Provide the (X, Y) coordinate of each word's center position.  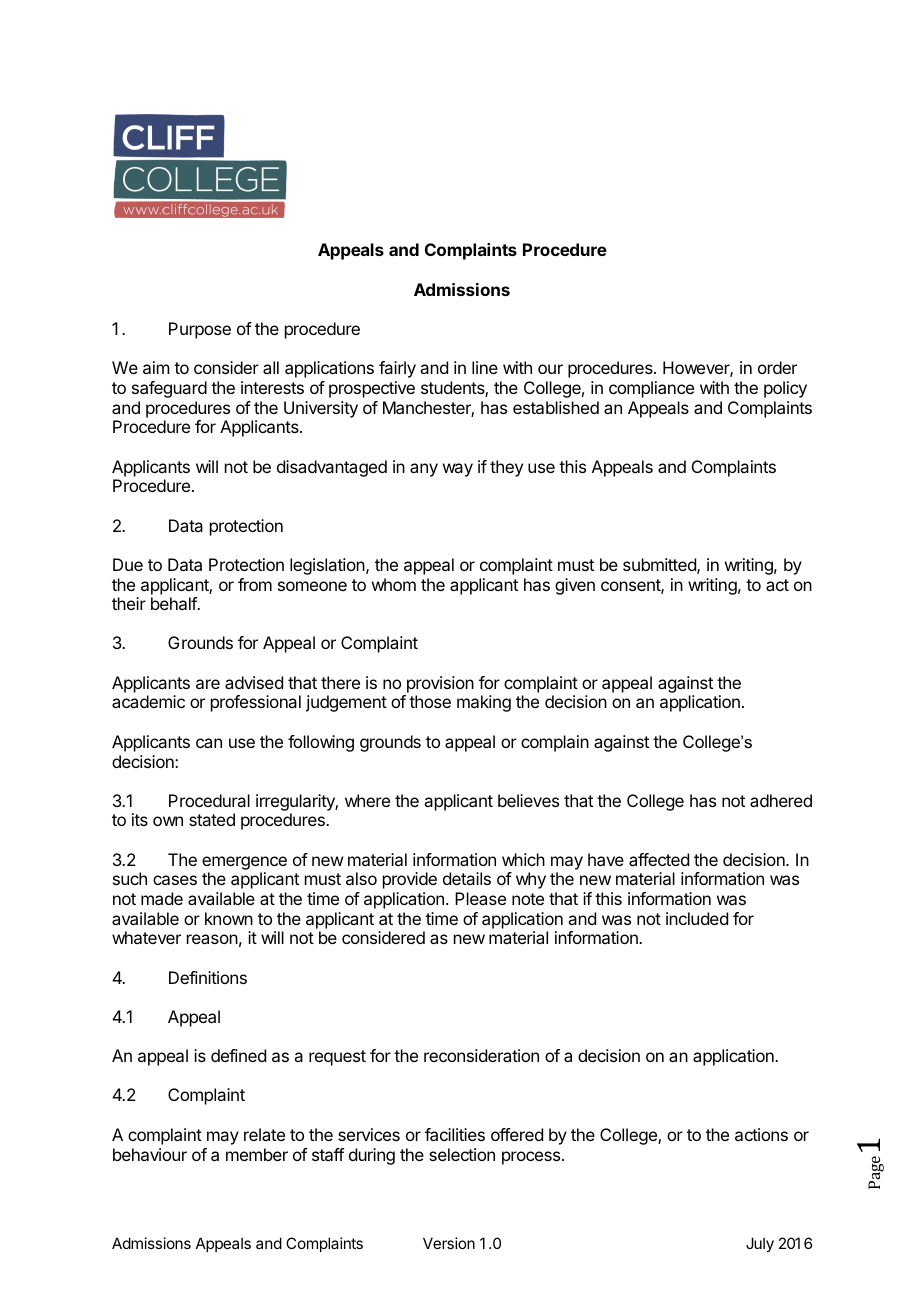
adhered (781, 800)
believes (528, 800)
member (257, 1154)
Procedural (209, 800)
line (485, 367)
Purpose (200, 330)
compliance (651, 389)
